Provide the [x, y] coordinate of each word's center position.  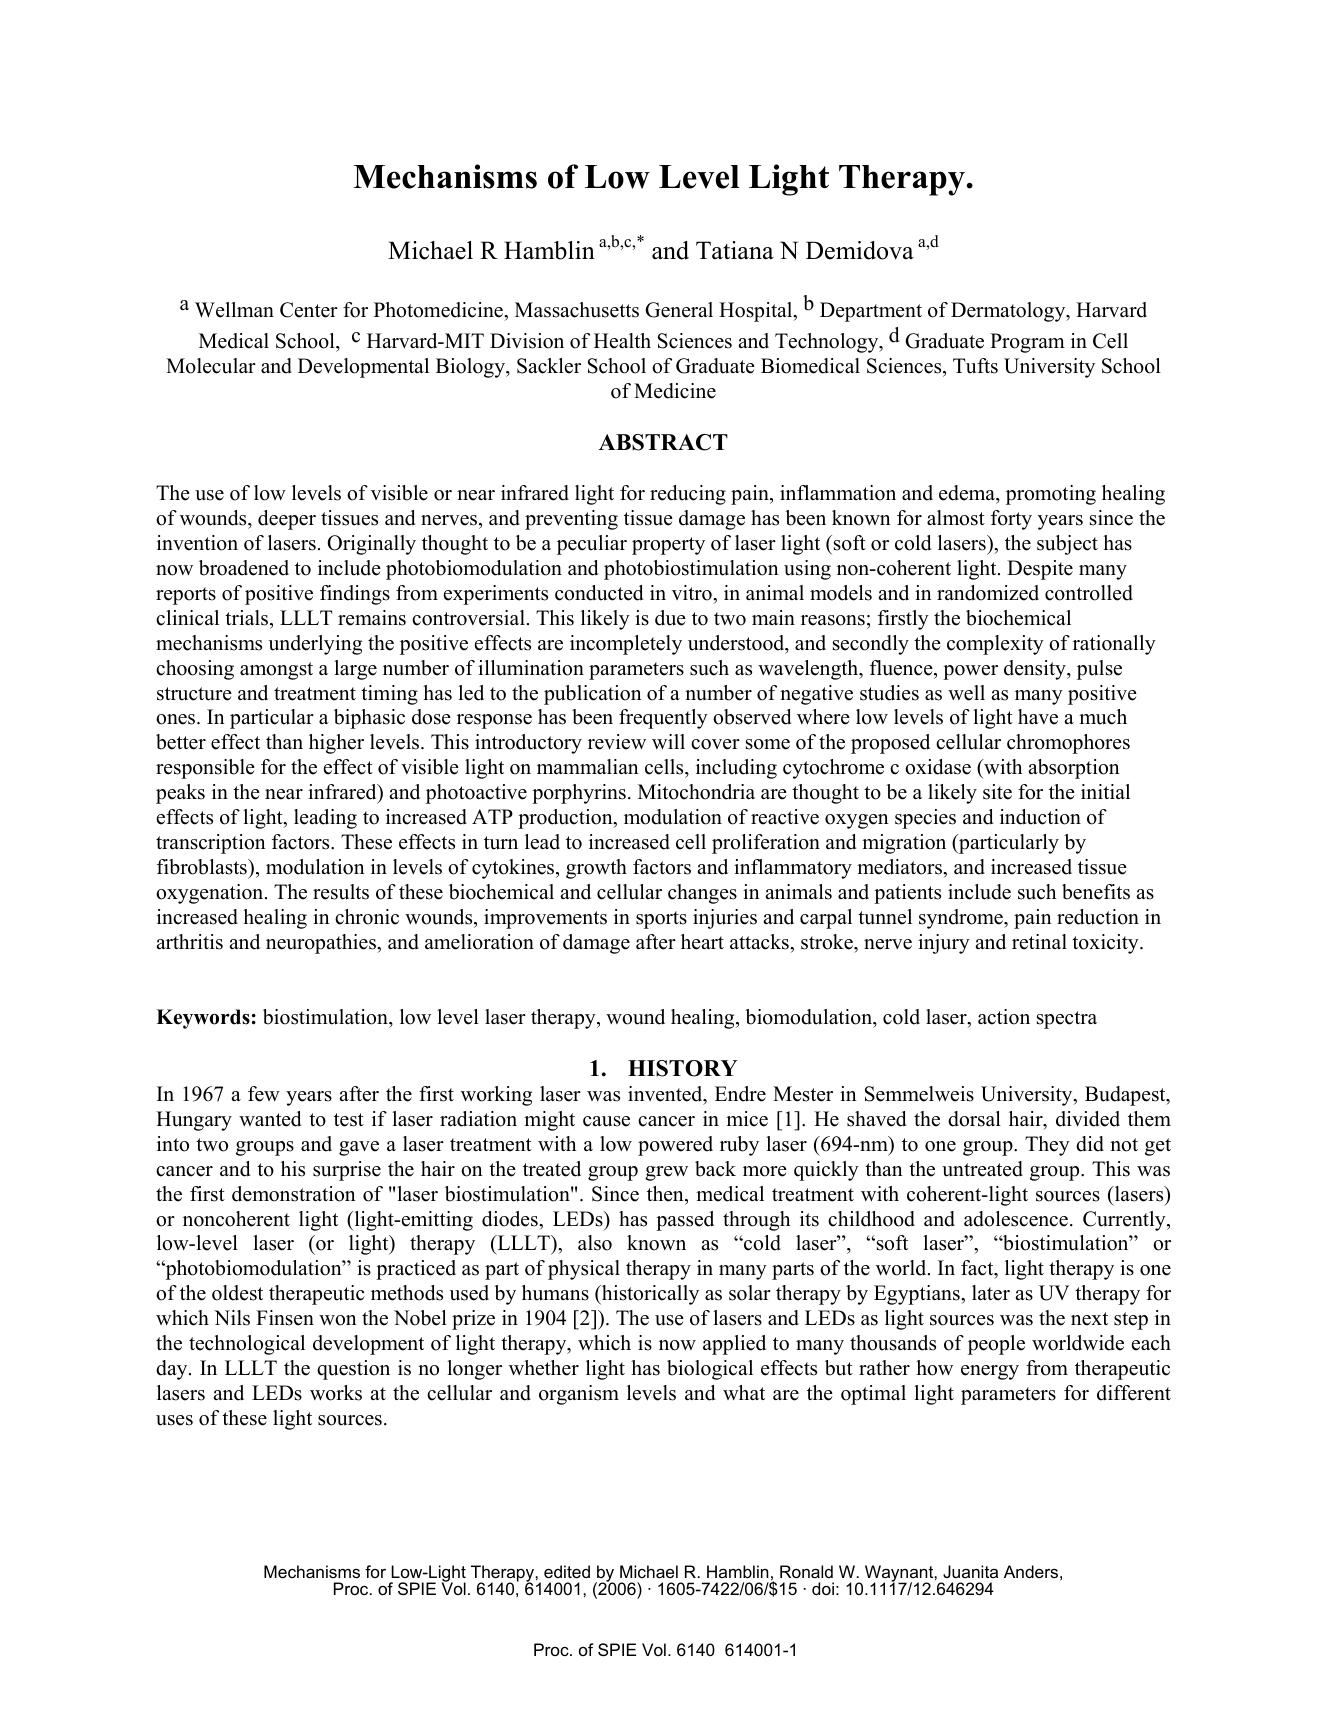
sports [661, 920]
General [679, 310]
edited [567, 1571]
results [341, 892]
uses [174, 1420]
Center [309, 310]
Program [1027, 343]
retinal [1039, 942]
